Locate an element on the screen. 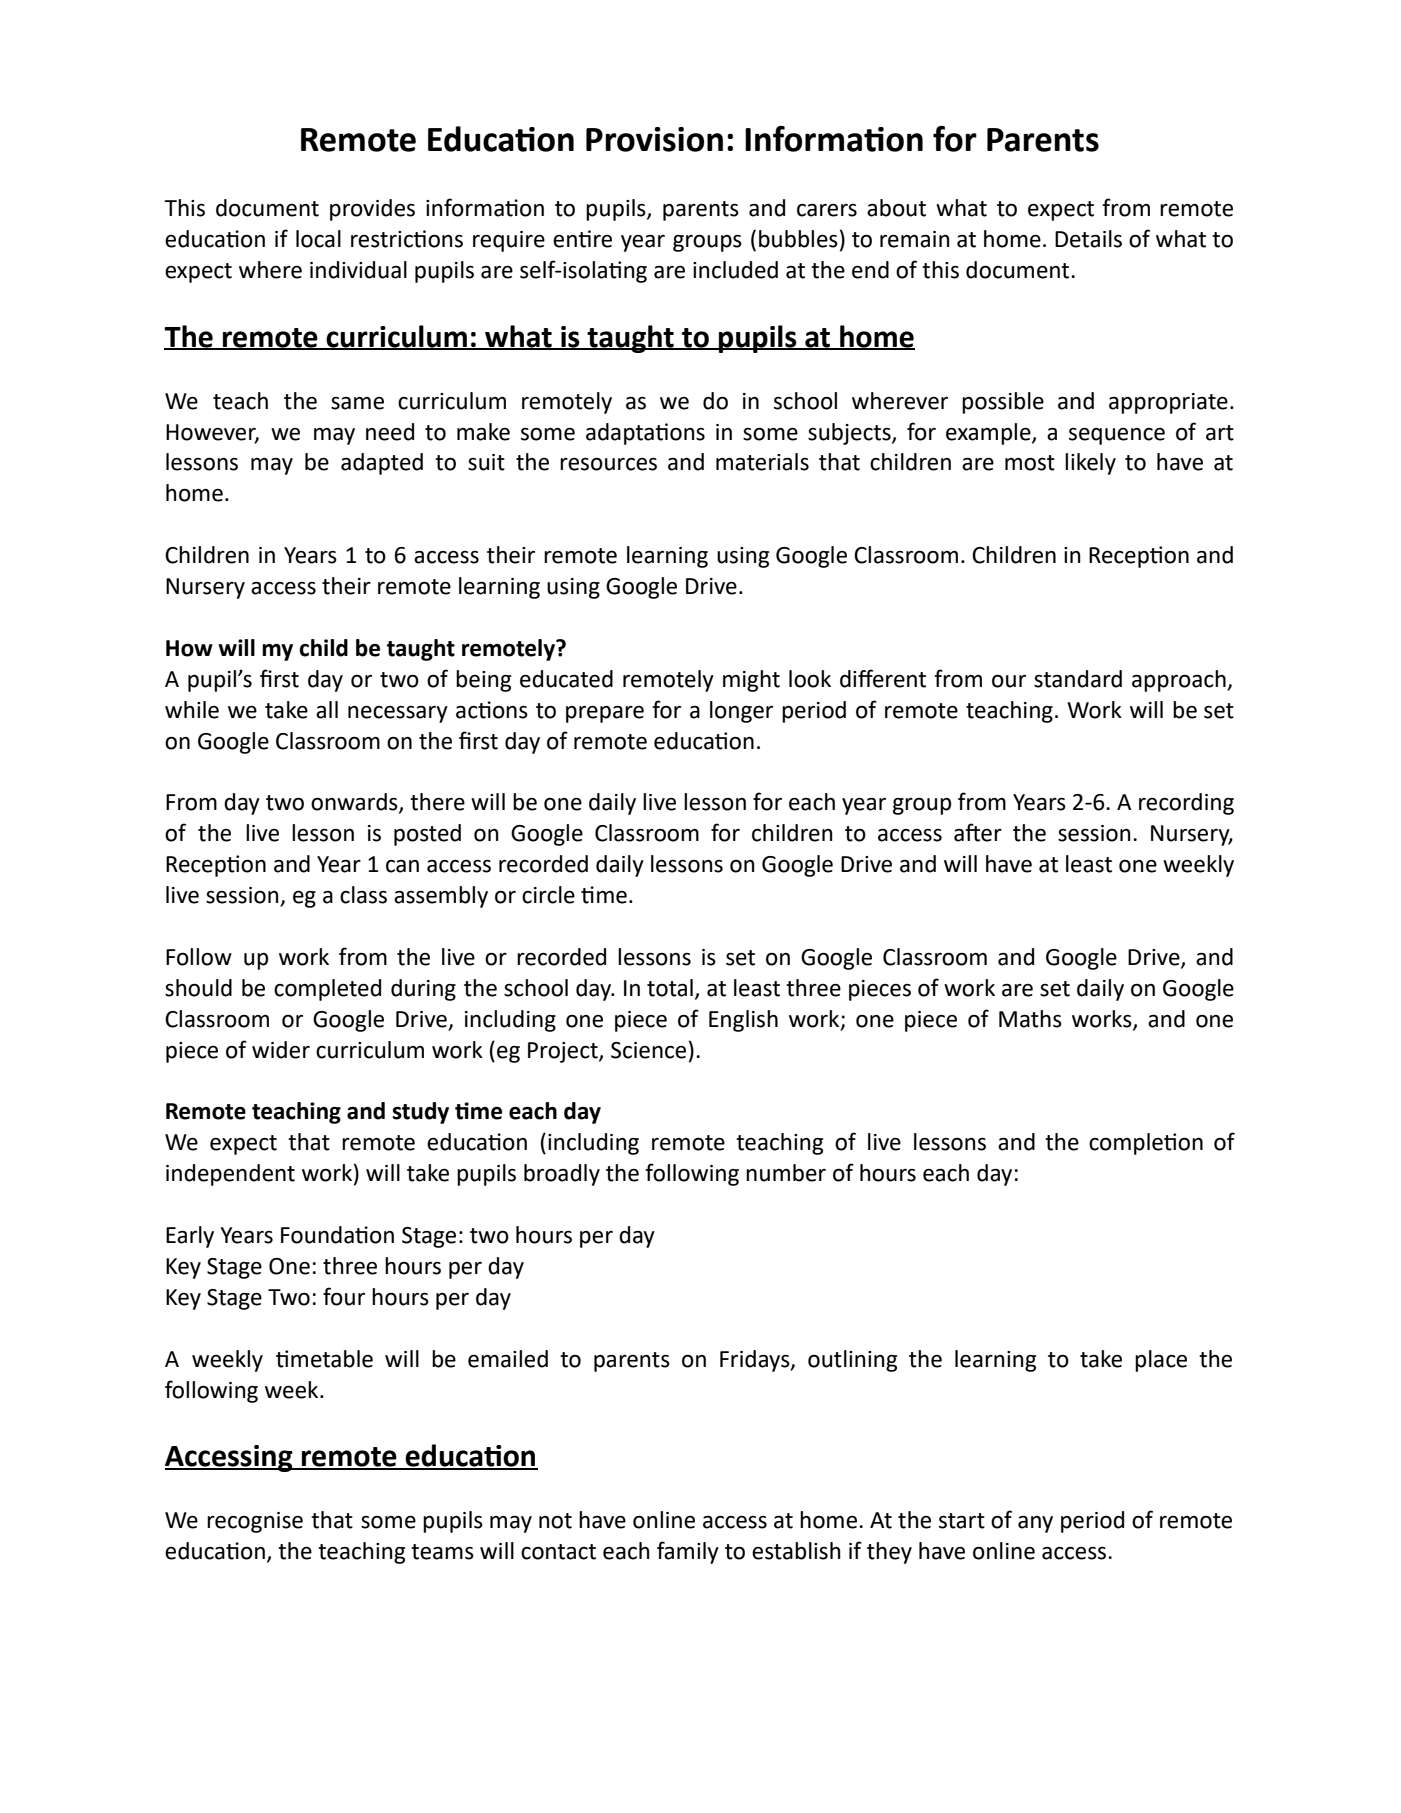 The height and width of the screenshot is (1813, 1401). onwards is located at coordinates (355, 803).
